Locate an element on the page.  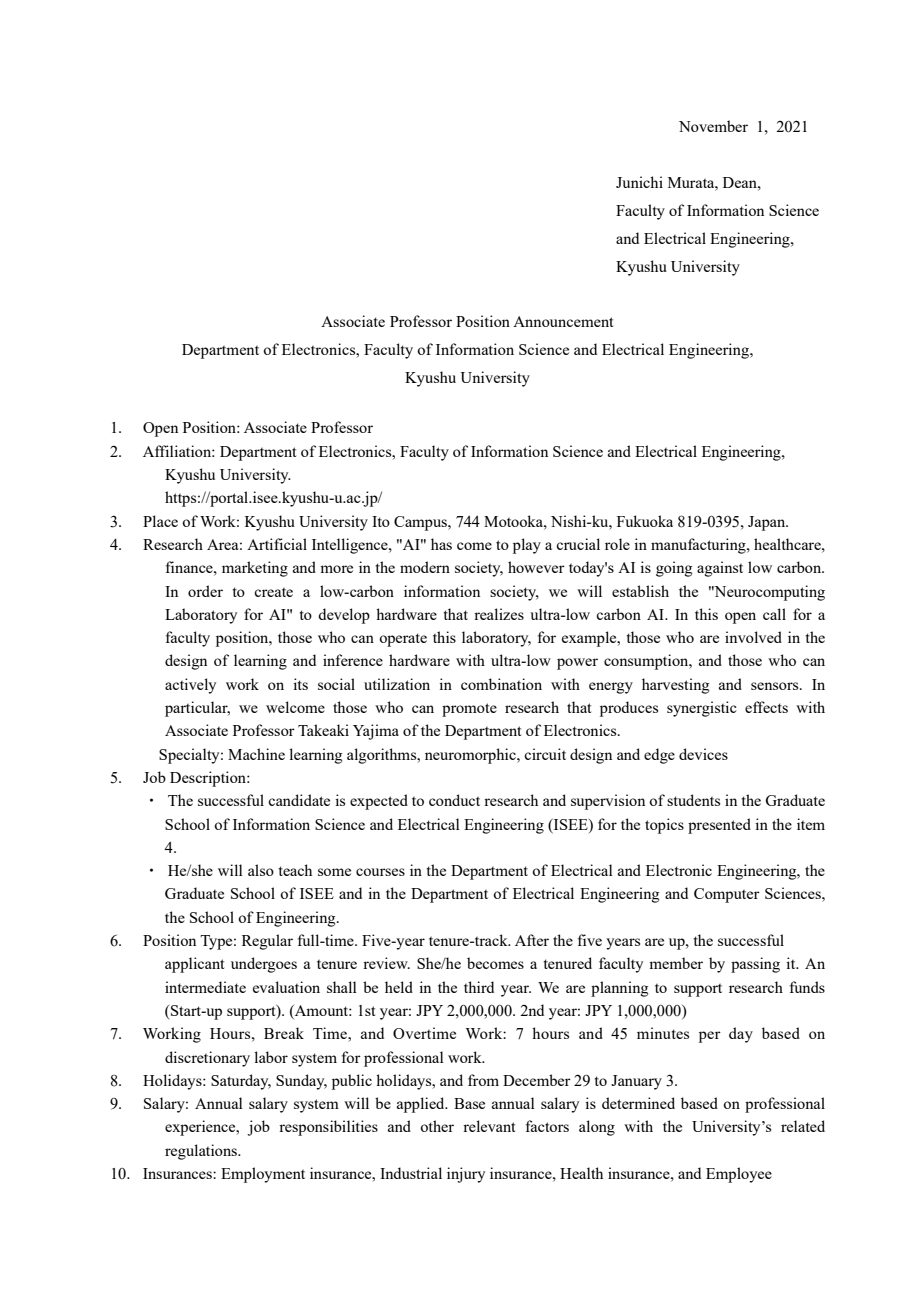
involved is located at coordinates (753, 637).
